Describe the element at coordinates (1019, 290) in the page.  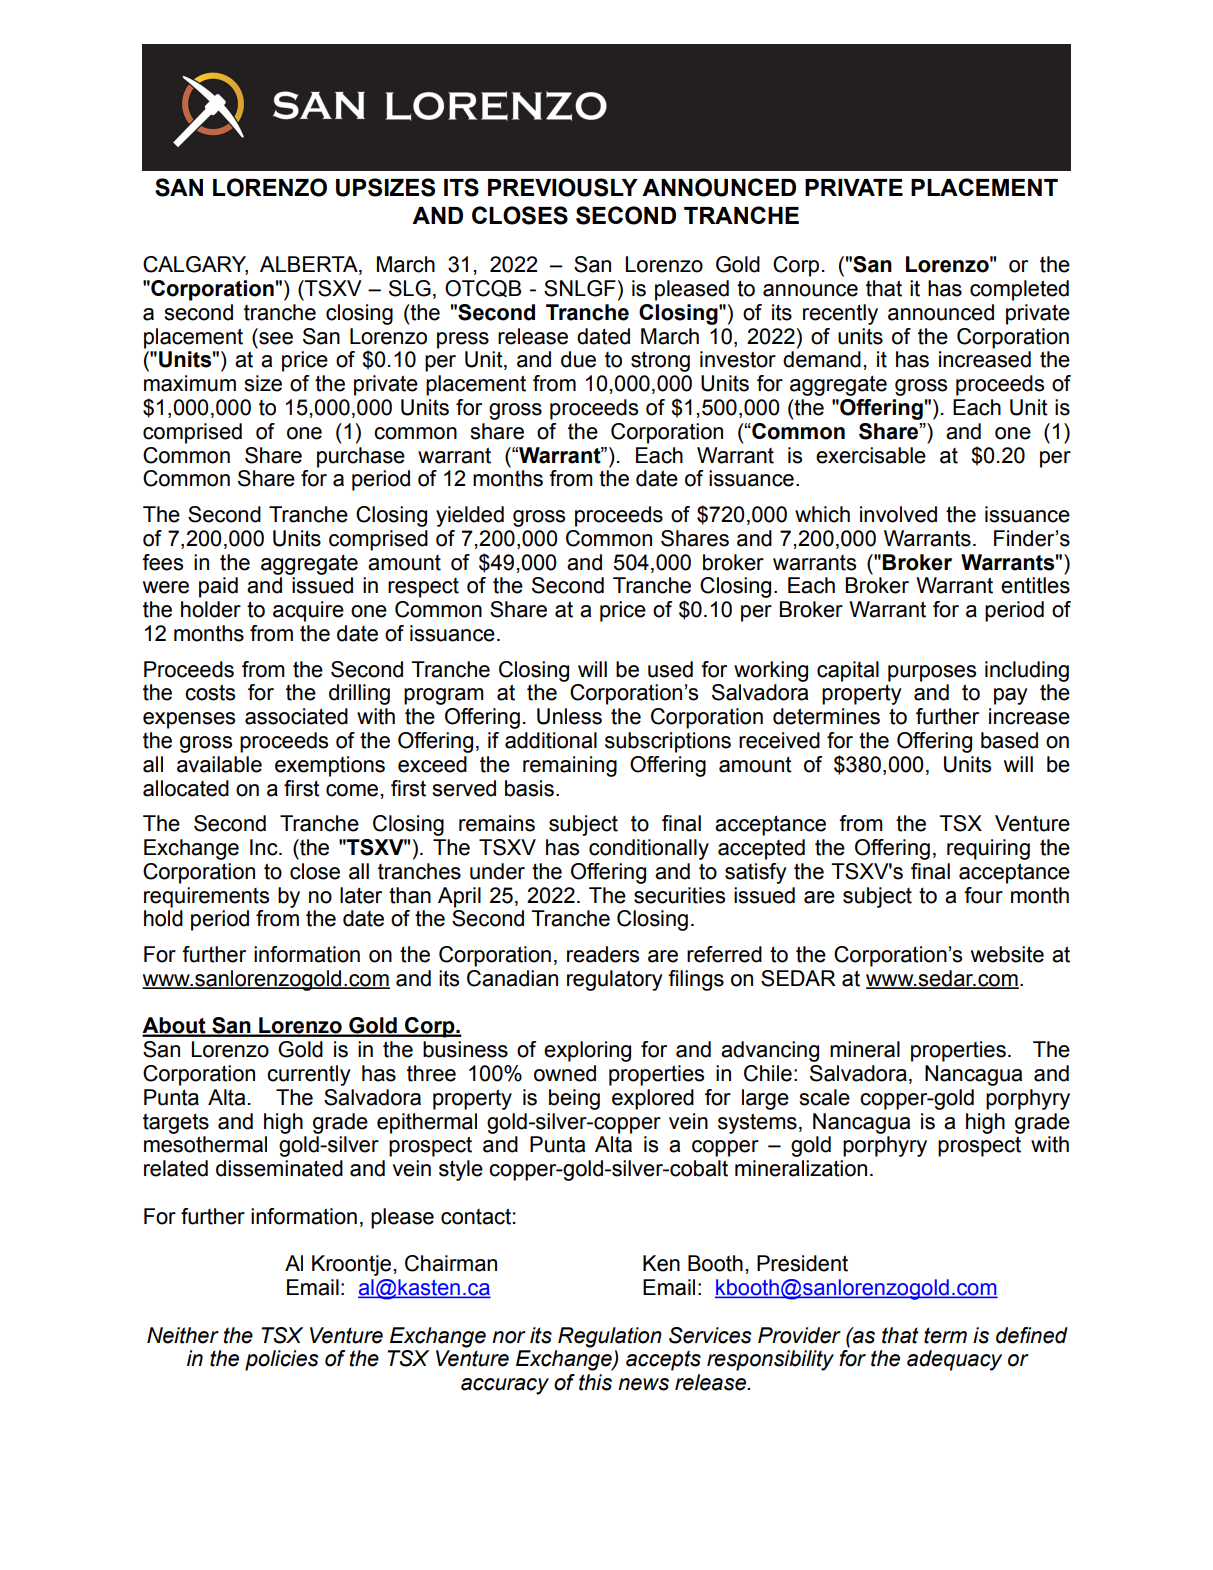
I see `completed` at that location.
